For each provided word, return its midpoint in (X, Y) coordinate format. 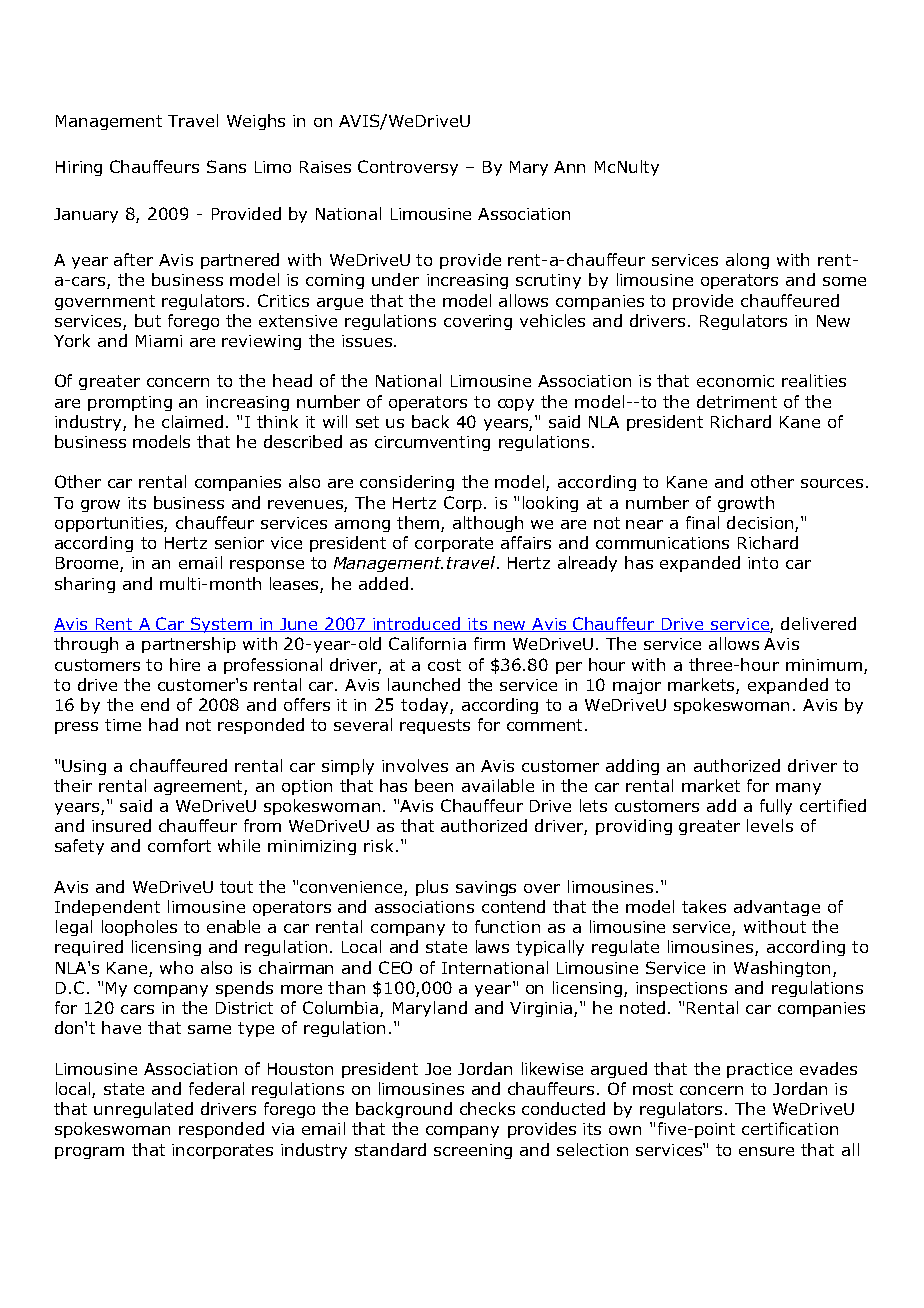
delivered (818, 623)
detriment (737, 401)
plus (432, 888)
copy (516, 405)
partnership (189, 645)
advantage (777, 908)
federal (216, 1088)
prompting (130, 403)
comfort (179, 845)
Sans (226, 166)
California (427, 643)
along (747, 261)
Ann (569, 167)
